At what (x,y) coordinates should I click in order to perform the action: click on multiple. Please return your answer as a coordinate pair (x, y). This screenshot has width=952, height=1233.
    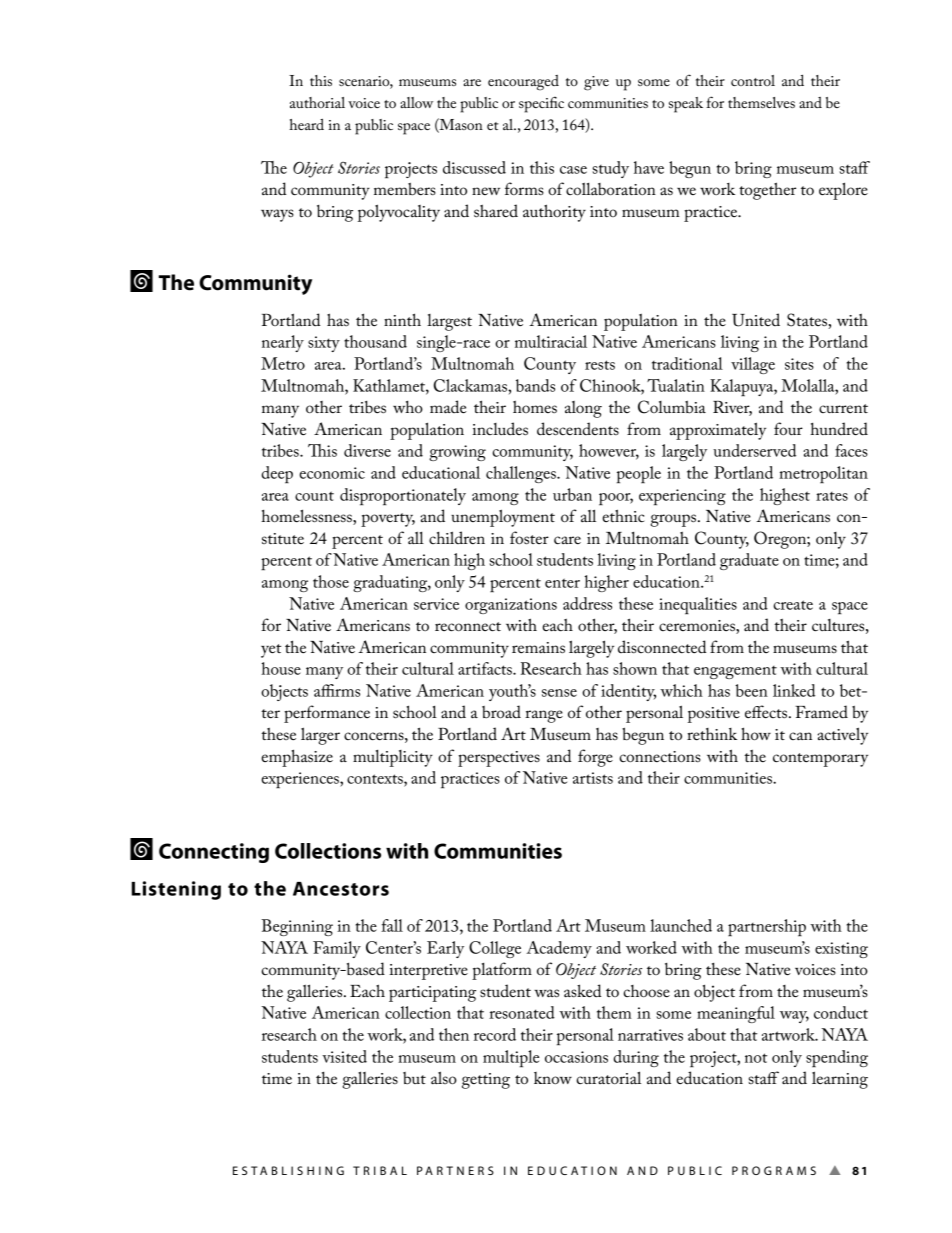
    Looking at the image, I should click on (511, 1059).
